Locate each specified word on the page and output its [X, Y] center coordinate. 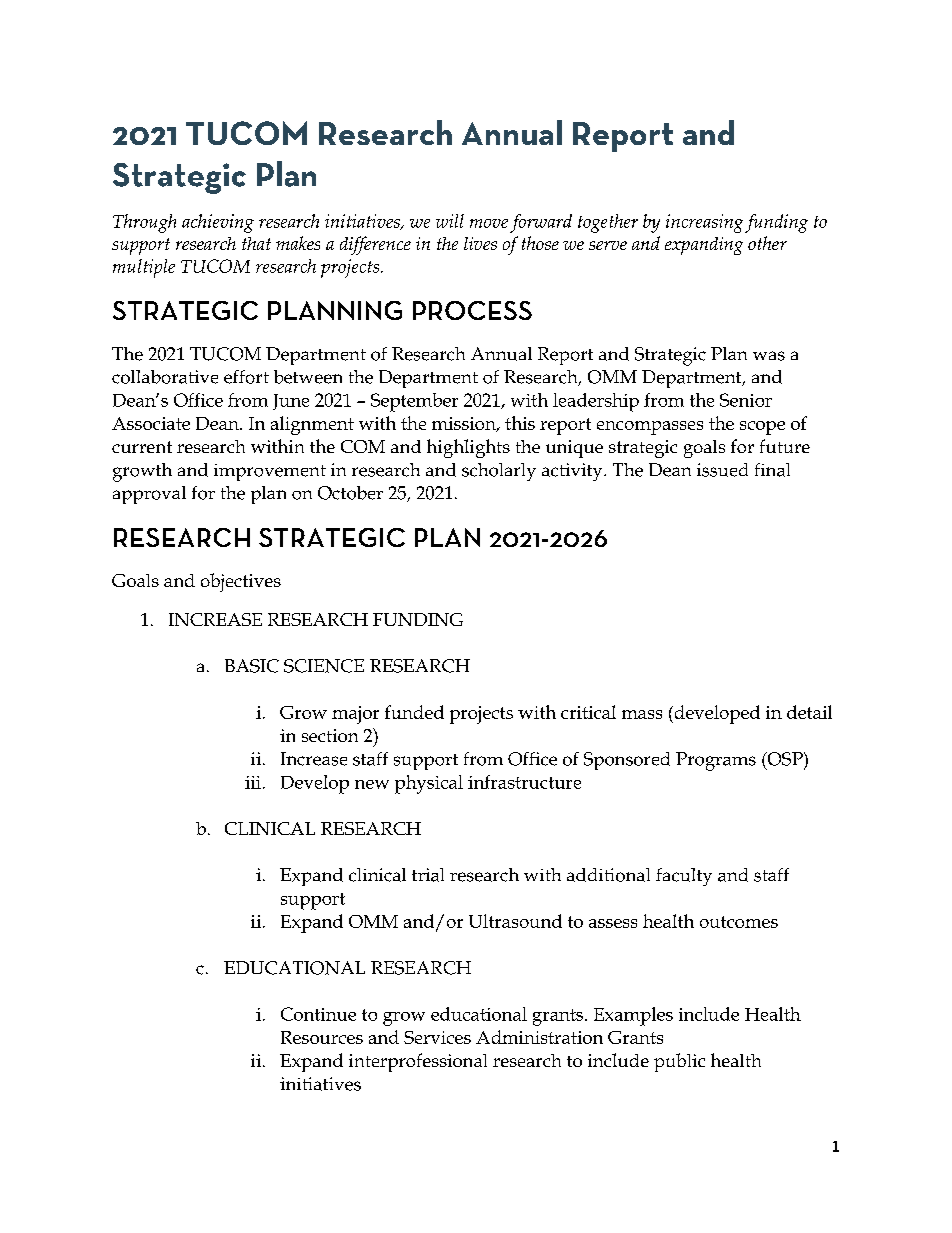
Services [437, 1037]
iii [253, 782]
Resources [322, 1037]
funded [414, 712]
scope [762, 428]
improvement [270, 472]
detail [809, 712]
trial [428, 875]
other [767, 243]
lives [480, 243]
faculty [684, 877]
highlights [468, 448]
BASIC [252, 666]
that [256, 243]
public [679, 1062]
